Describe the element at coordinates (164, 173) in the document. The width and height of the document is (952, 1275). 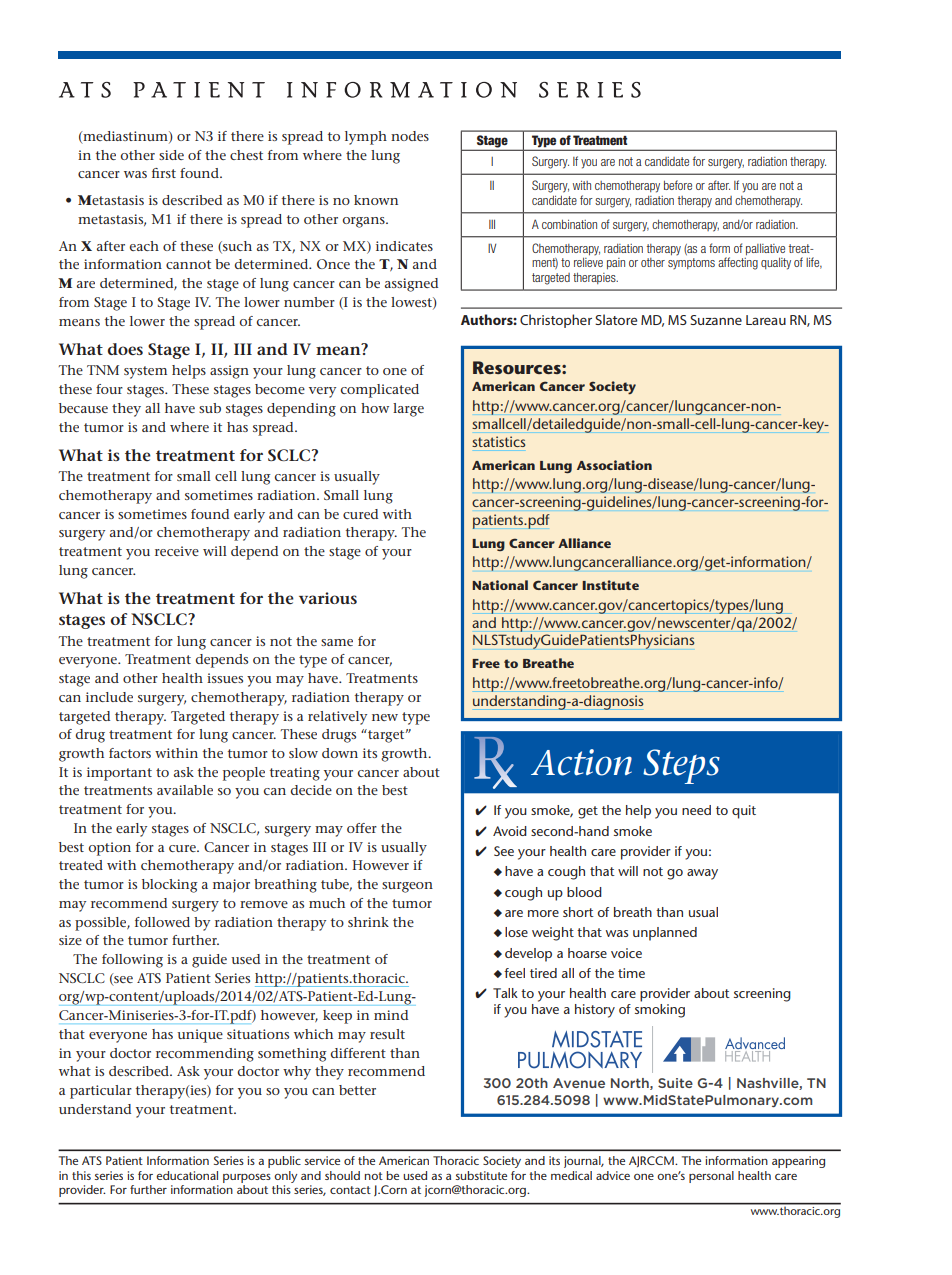
I see `first` at that location.
